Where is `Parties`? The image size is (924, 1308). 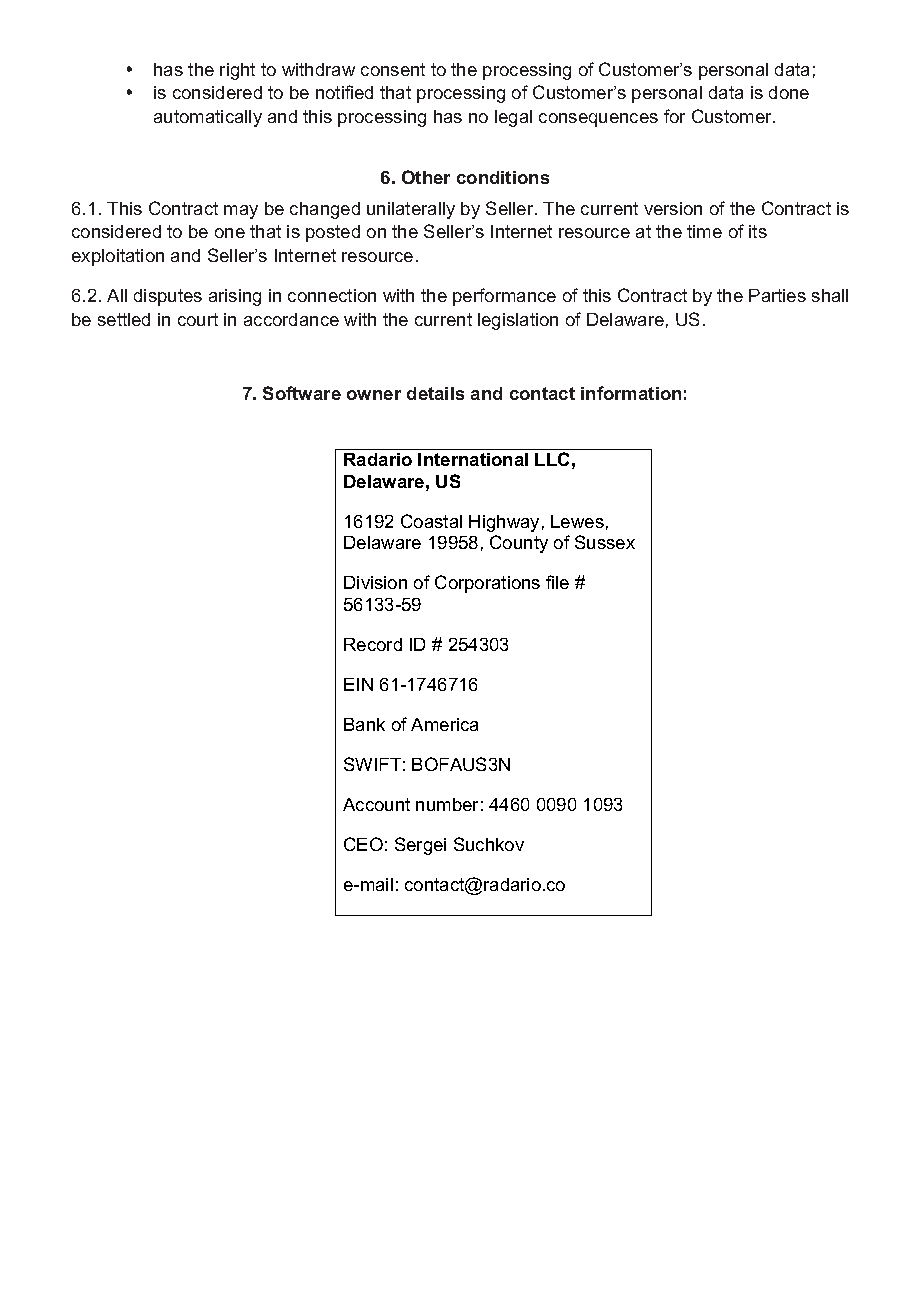 Parties is located at coordinates (777, 295).
